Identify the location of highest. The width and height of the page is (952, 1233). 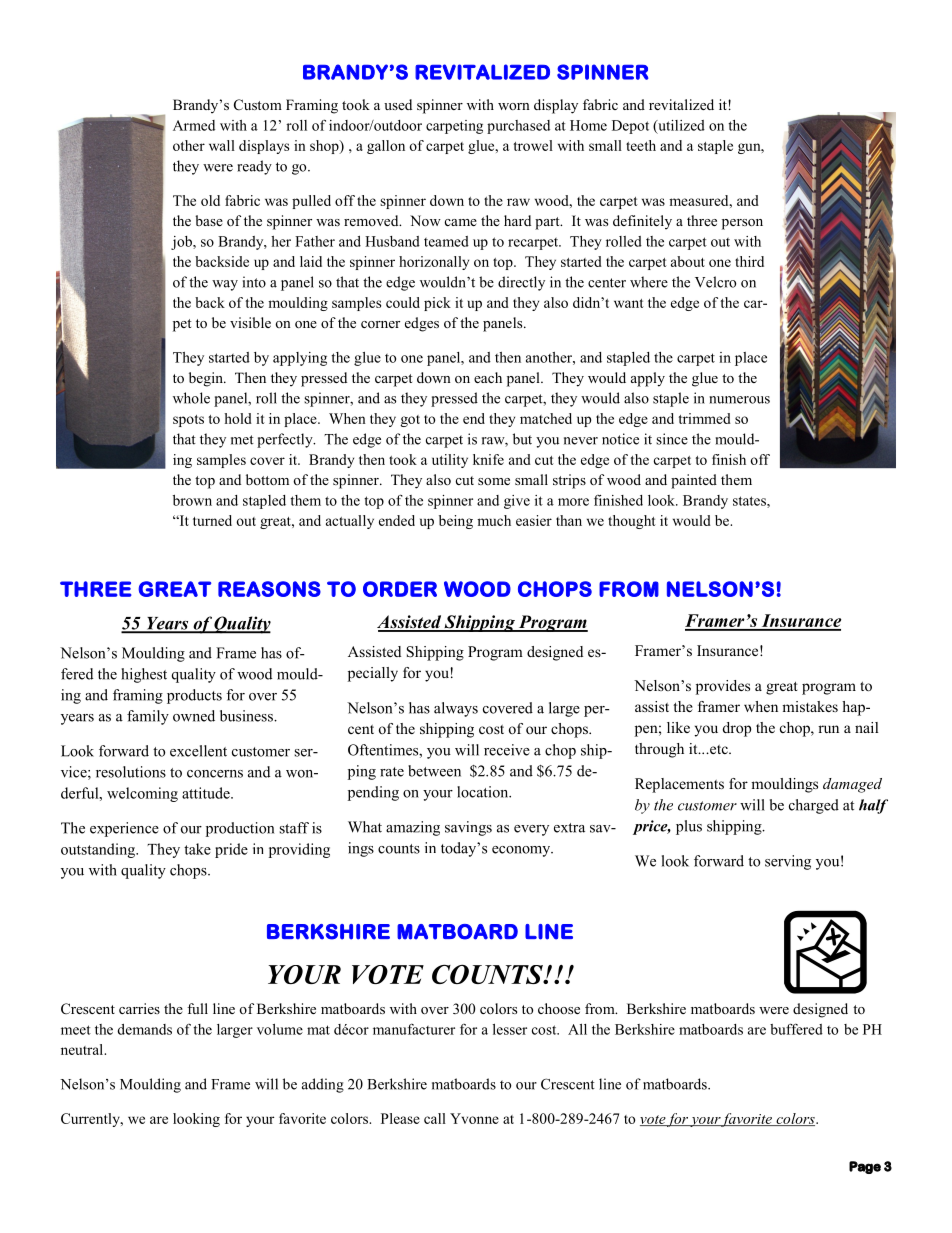
(144, 675).
